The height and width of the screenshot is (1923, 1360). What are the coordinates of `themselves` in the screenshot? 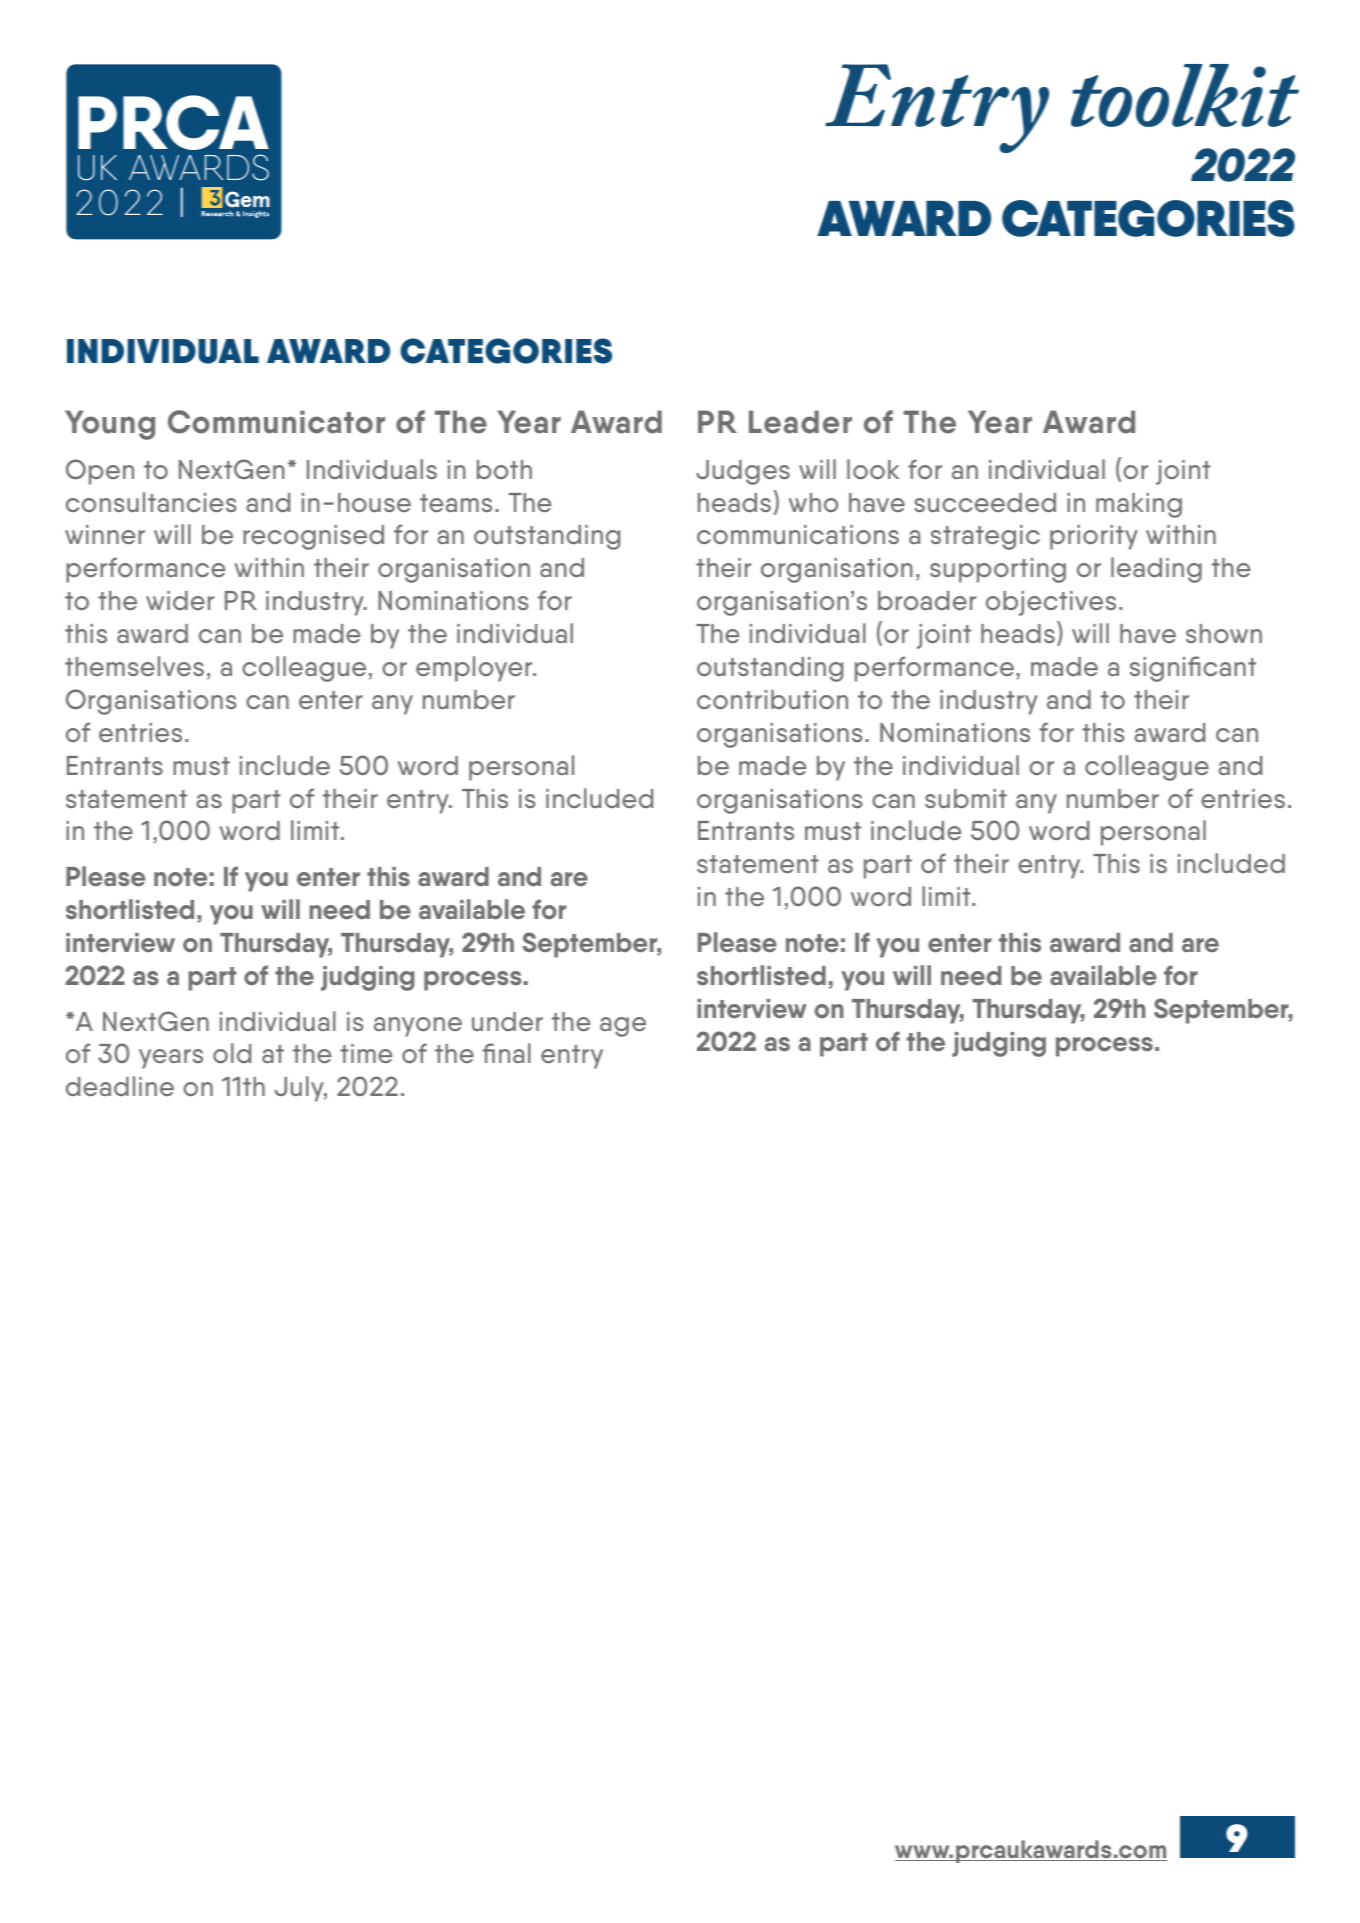 It's located at (134, 666).
